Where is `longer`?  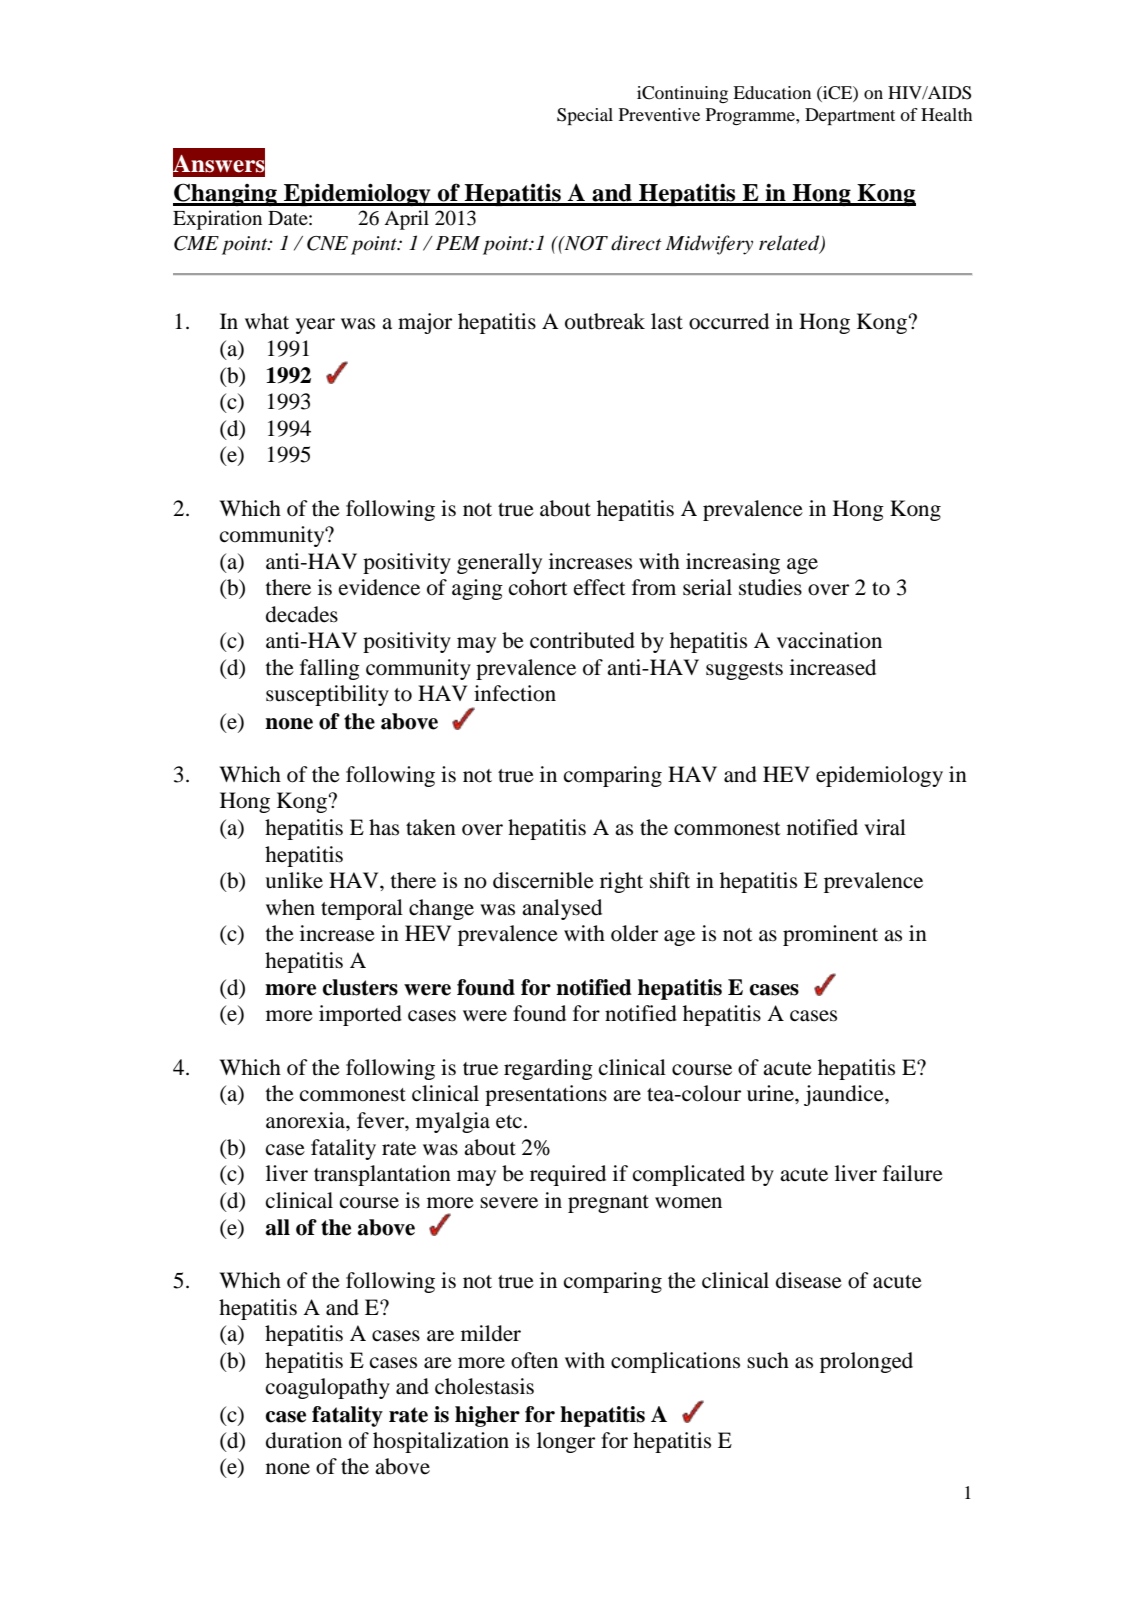 longer is located at coordinates (566, 1442).
